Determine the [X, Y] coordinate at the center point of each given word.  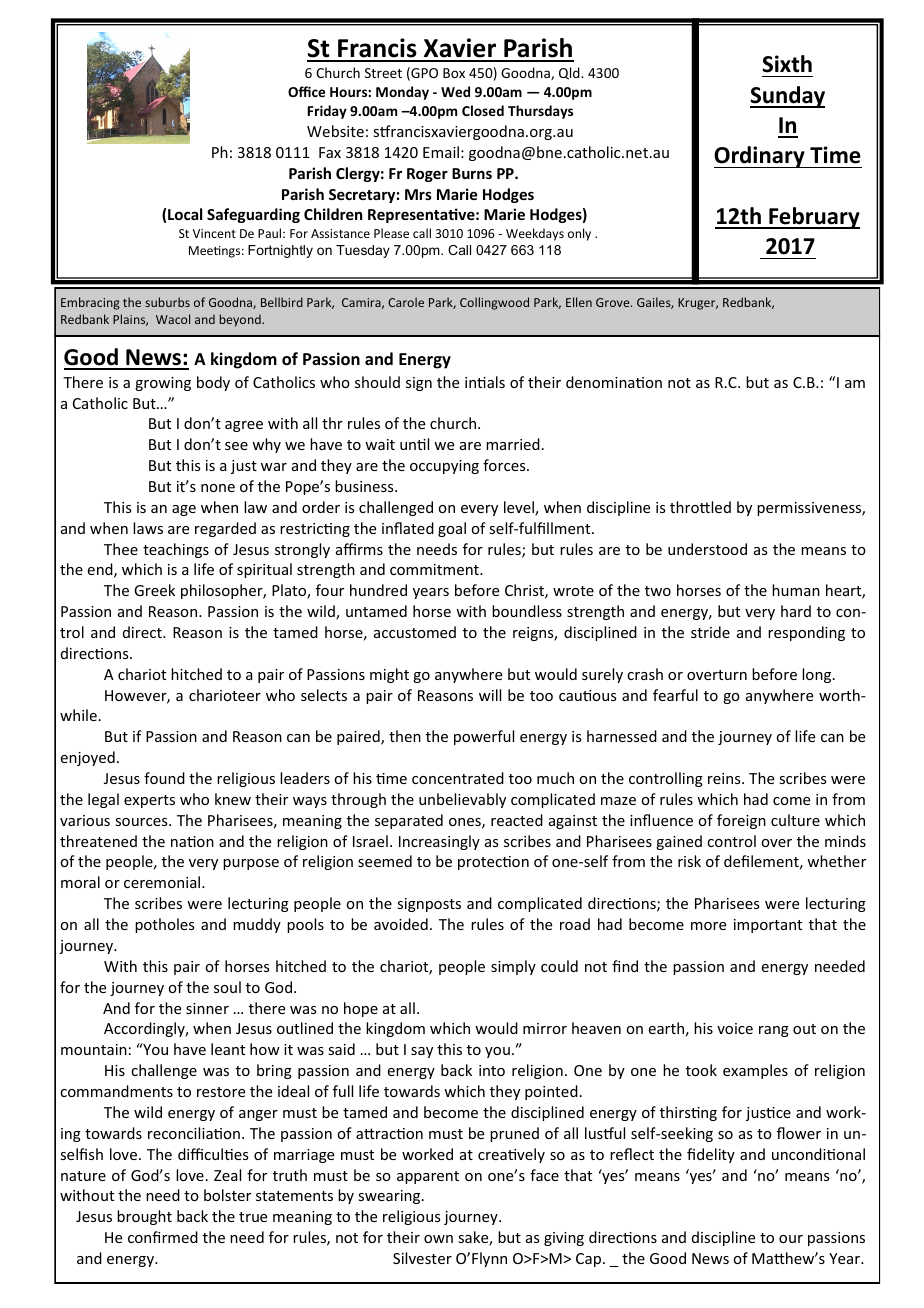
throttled [700, 507]
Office [306, 91]
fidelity [711, 1155]
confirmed [163, 1237]
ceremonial [163, 882]
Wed [455, 91]
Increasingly [439, 842]
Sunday [787, 97]
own [438, 1239]
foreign [741, 821]
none [218, 488]
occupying [444, 467]
